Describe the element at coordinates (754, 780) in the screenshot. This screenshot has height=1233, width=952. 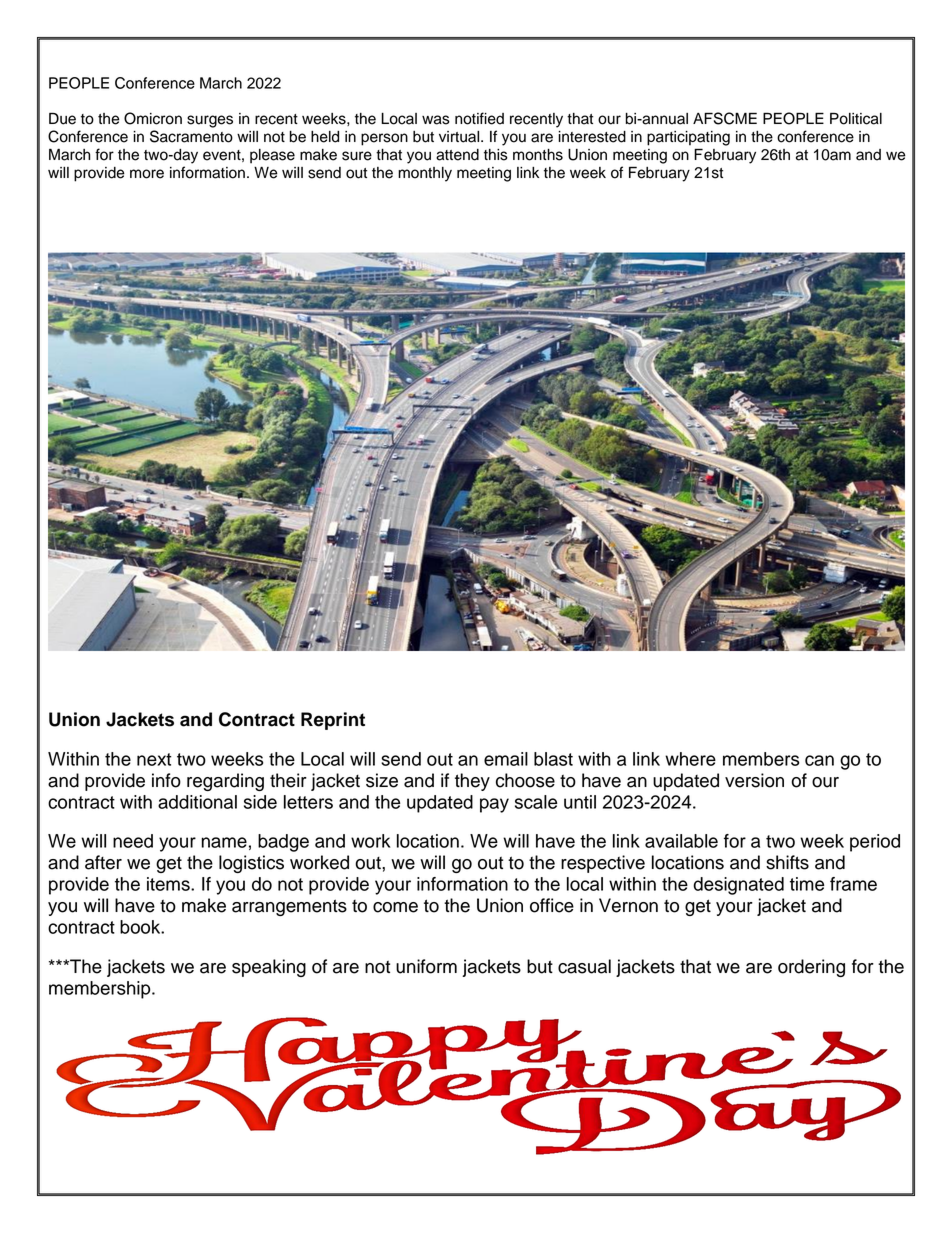
I see `version` at that location.
